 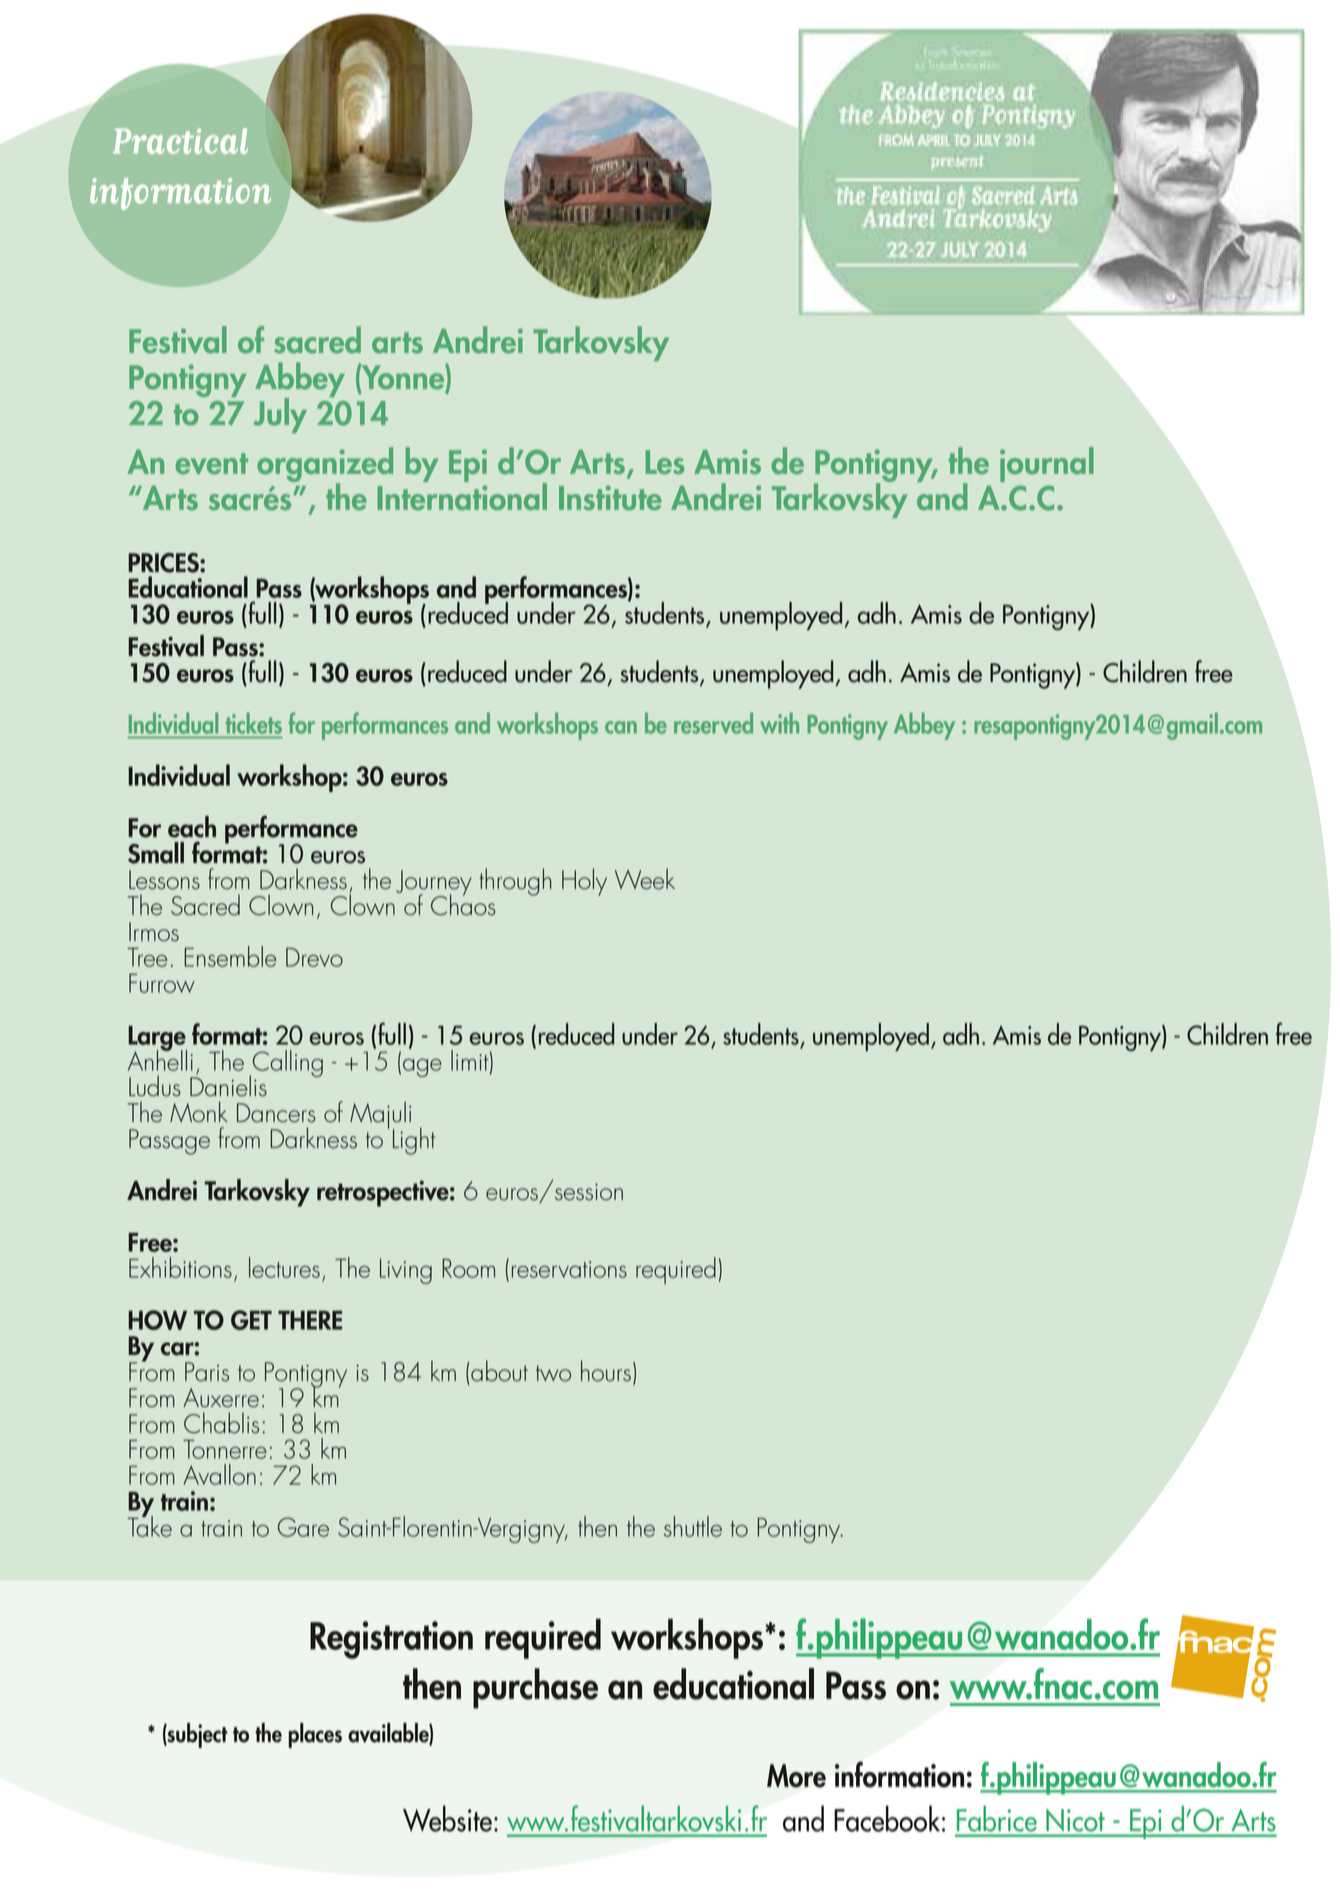 What do you see at coordinates (610, 497) in the document?
I see `Institute` at bounding box center [610, 497].
